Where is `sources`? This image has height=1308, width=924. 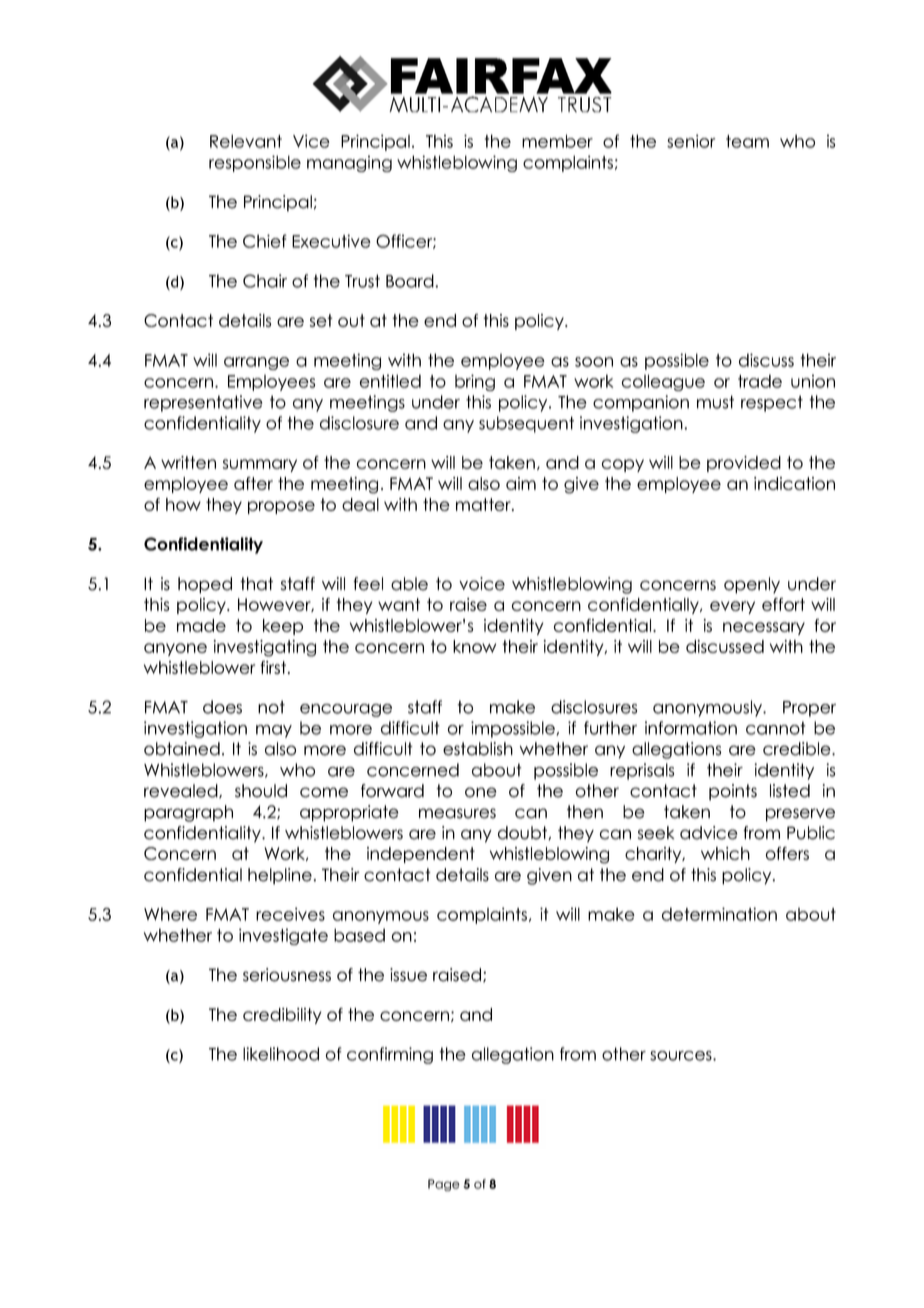 sources is located at coordinates (682, 1056).
